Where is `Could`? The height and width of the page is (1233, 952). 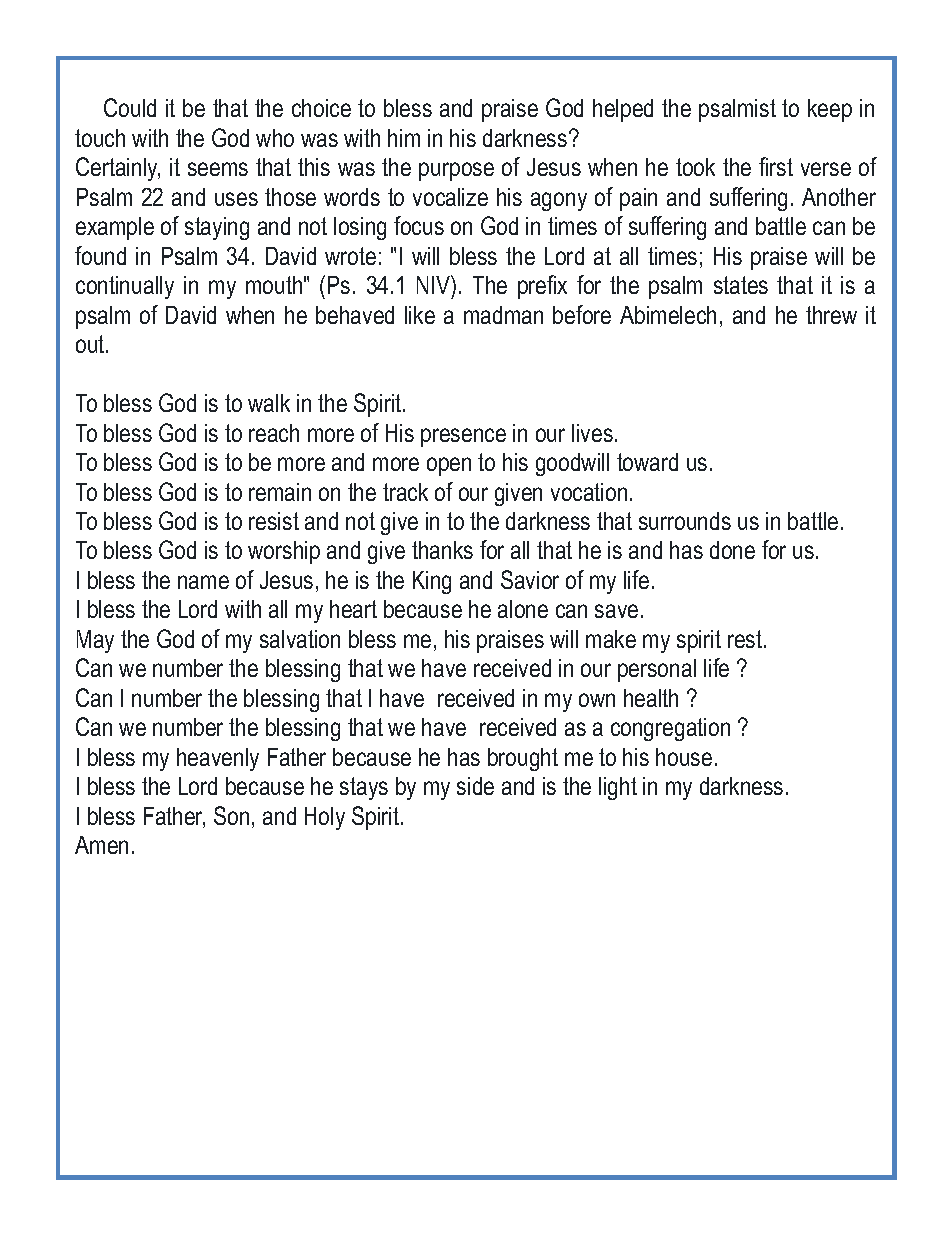
Could is located at coordinates (130, 107).
